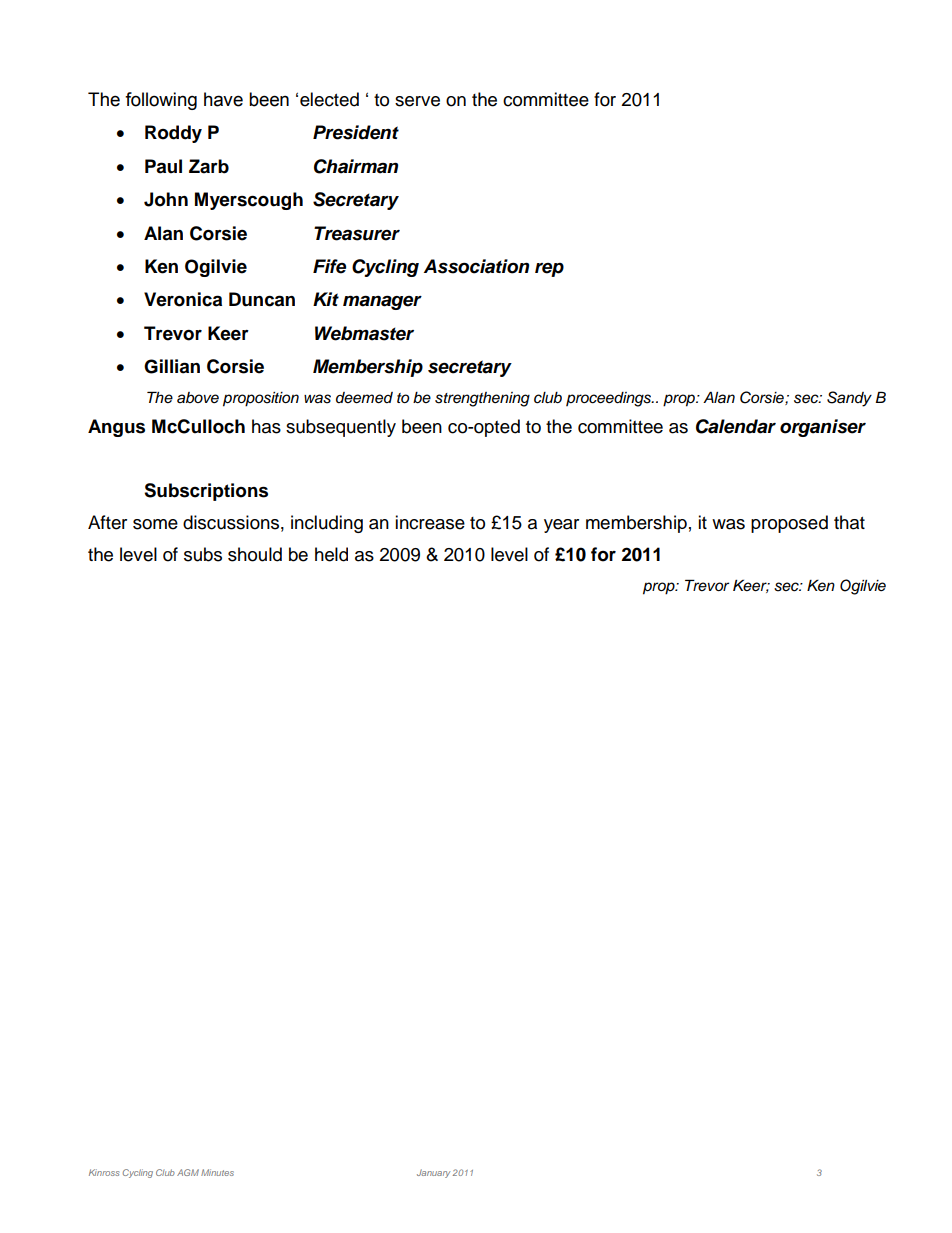 The image size is (952, 1233). Describe the element at coordinates (255, 554) in the screenshot. I see `should` at that location.
